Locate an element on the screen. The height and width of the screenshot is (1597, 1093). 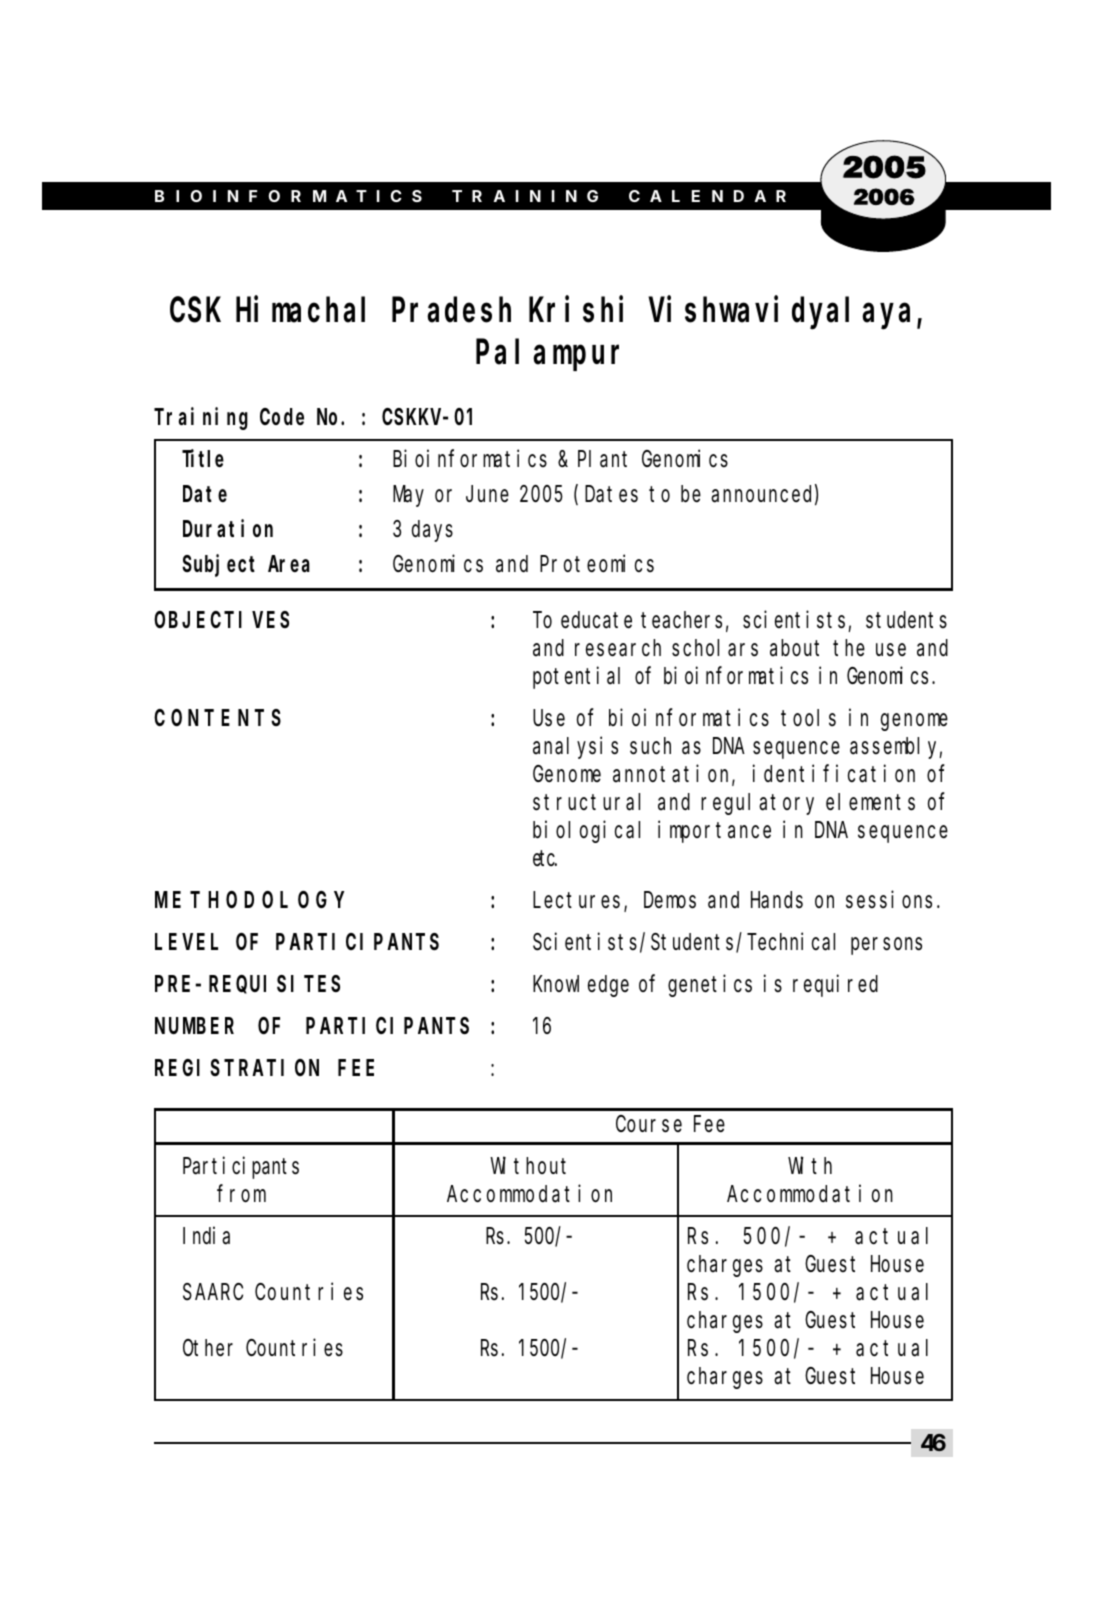
June is located at coordinates (487, 494).
